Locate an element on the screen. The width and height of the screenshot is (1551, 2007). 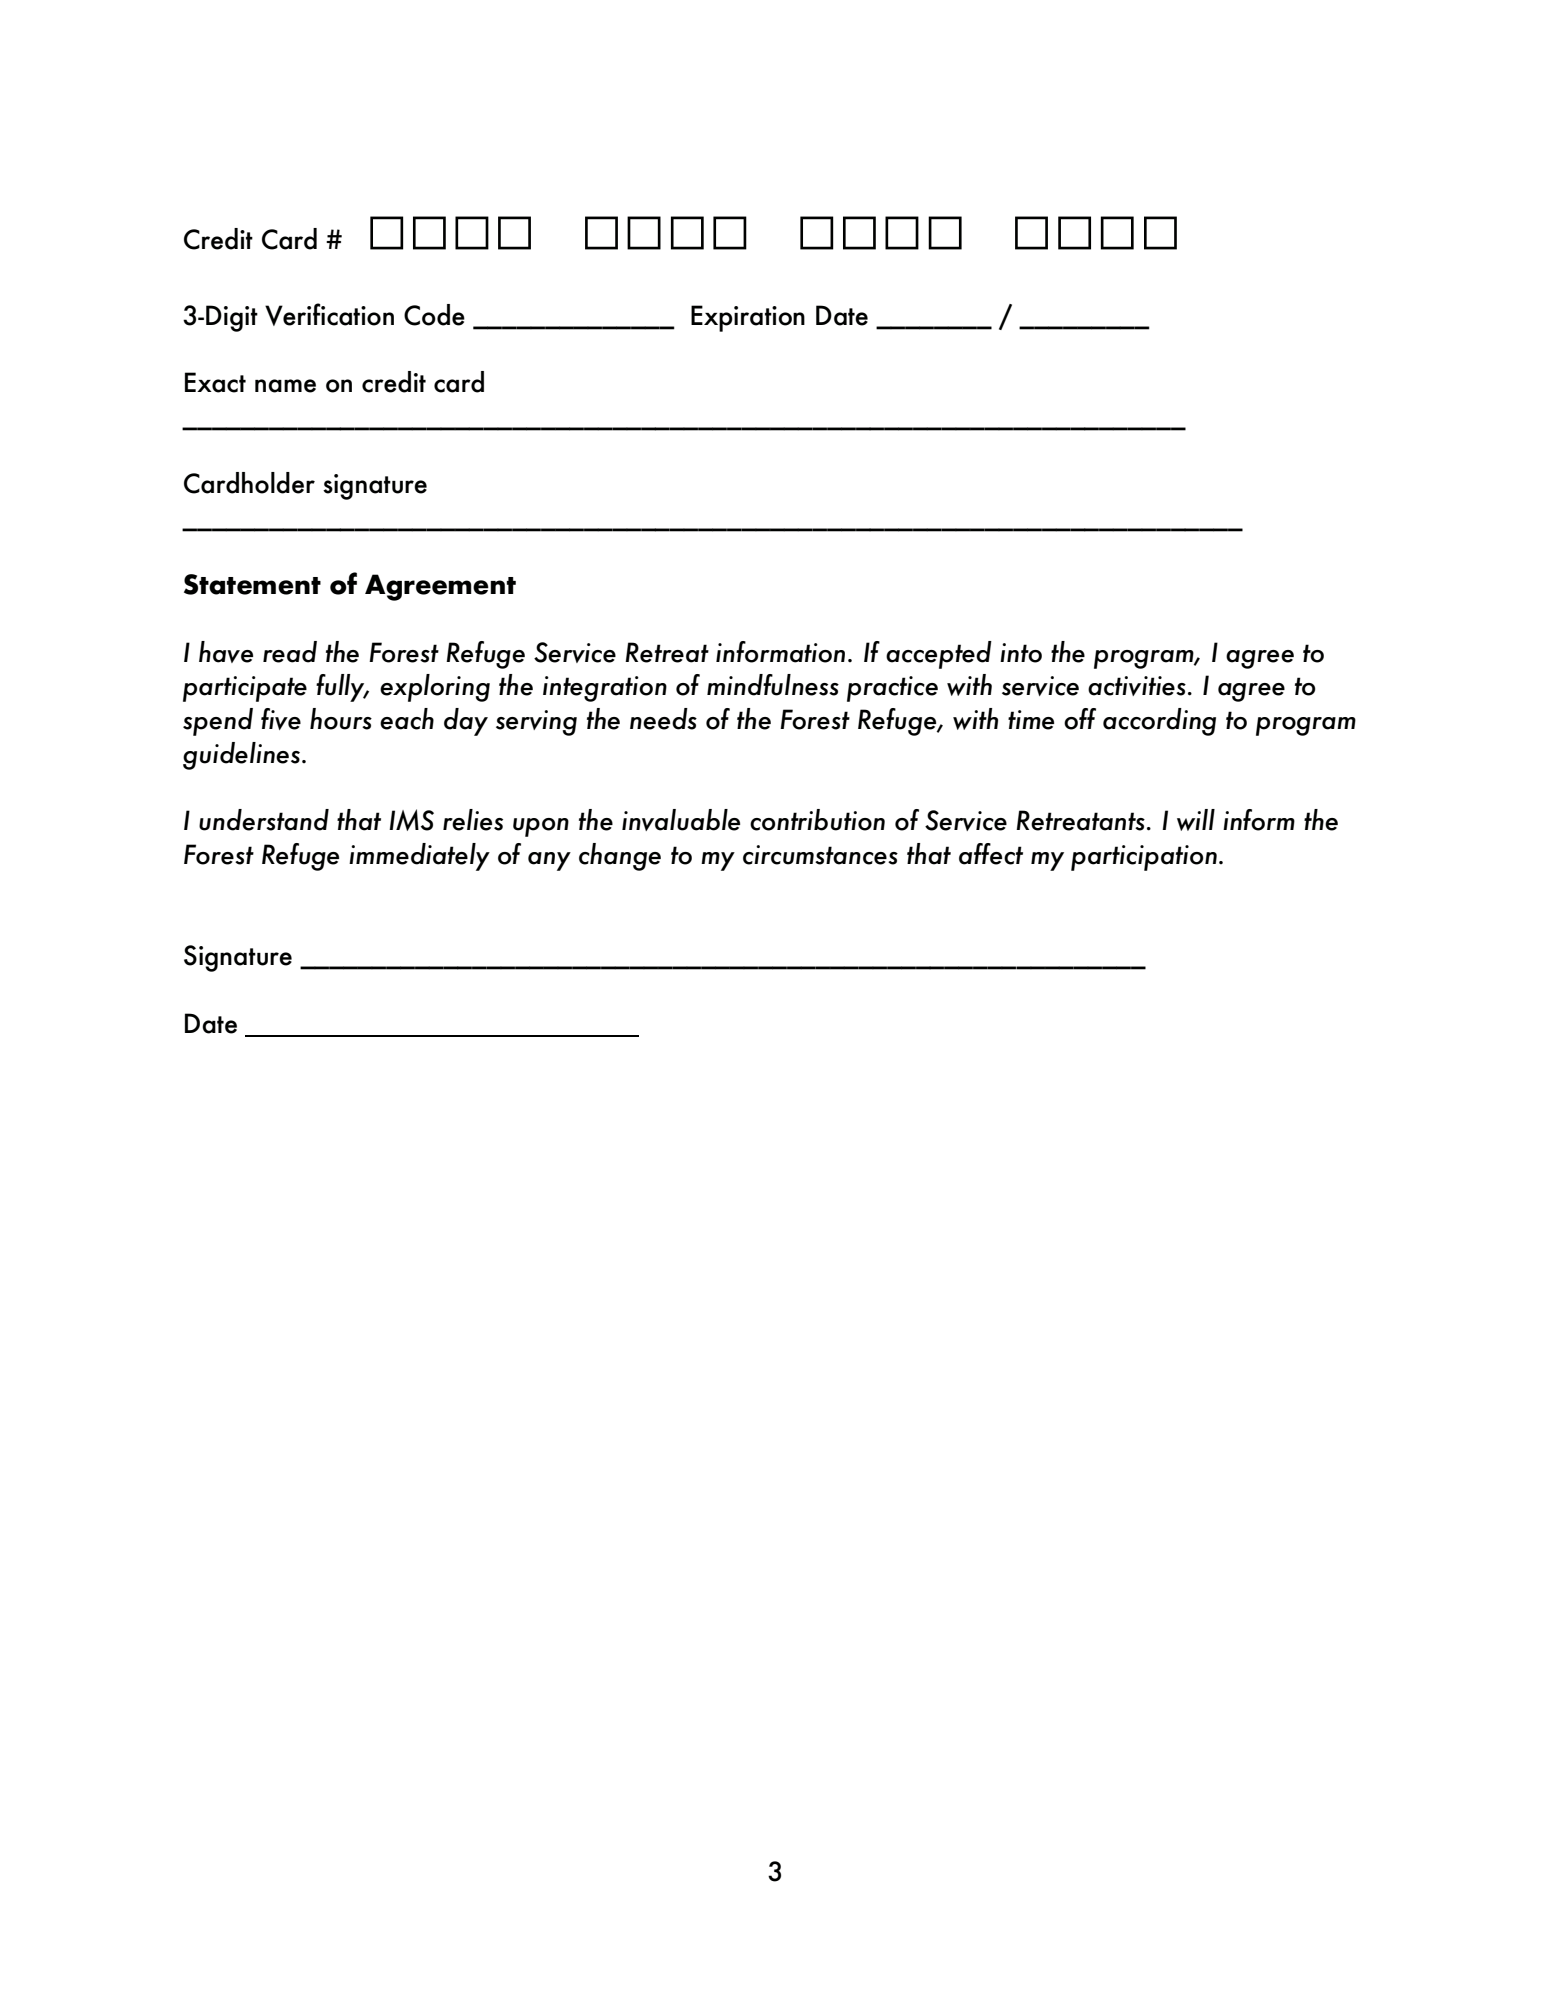
invaluable is located at coordinates (681, 820).
